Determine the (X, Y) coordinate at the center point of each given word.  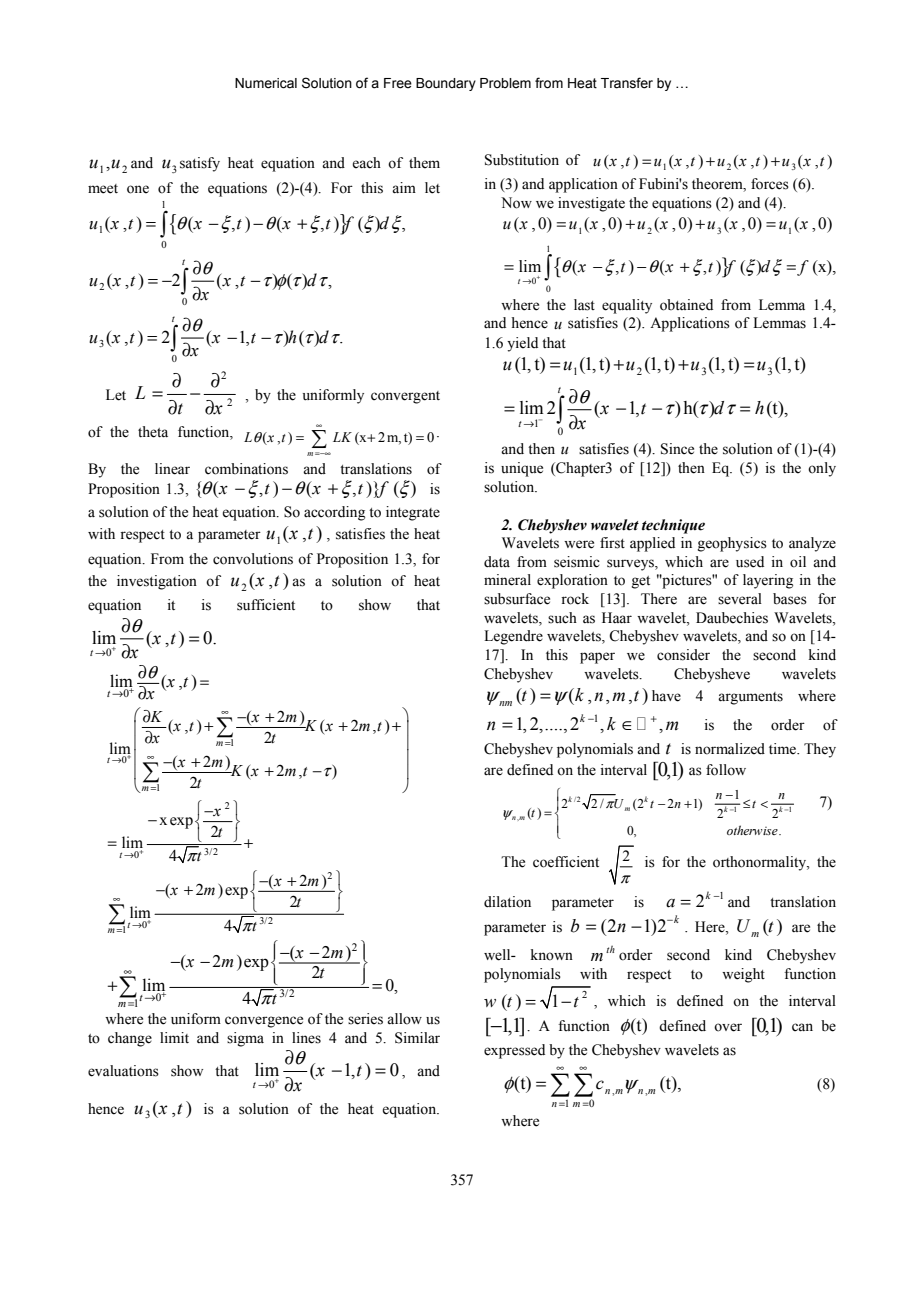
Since (677, 449)
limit (174, 1037)
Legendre (513, 637)
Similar (417, 1038)
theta (153, 432)
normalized (730, 749)
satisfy (200, 164)
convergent (405, 397)
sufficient (266, 605)
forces (770, 184)
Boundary (446, 84)
